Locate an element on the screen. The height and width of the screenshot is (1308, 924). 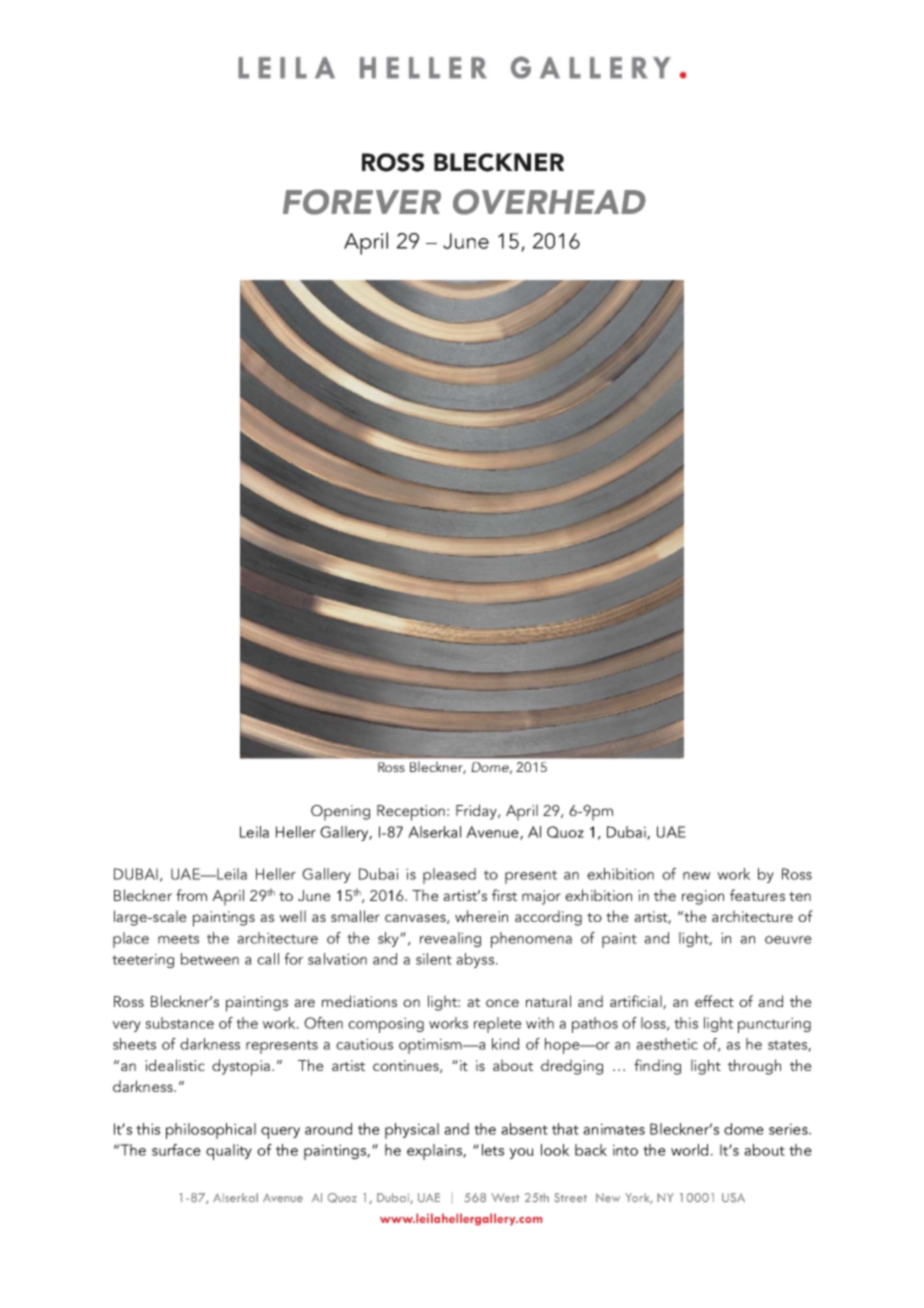
from is located at coordinates (191, 895).
